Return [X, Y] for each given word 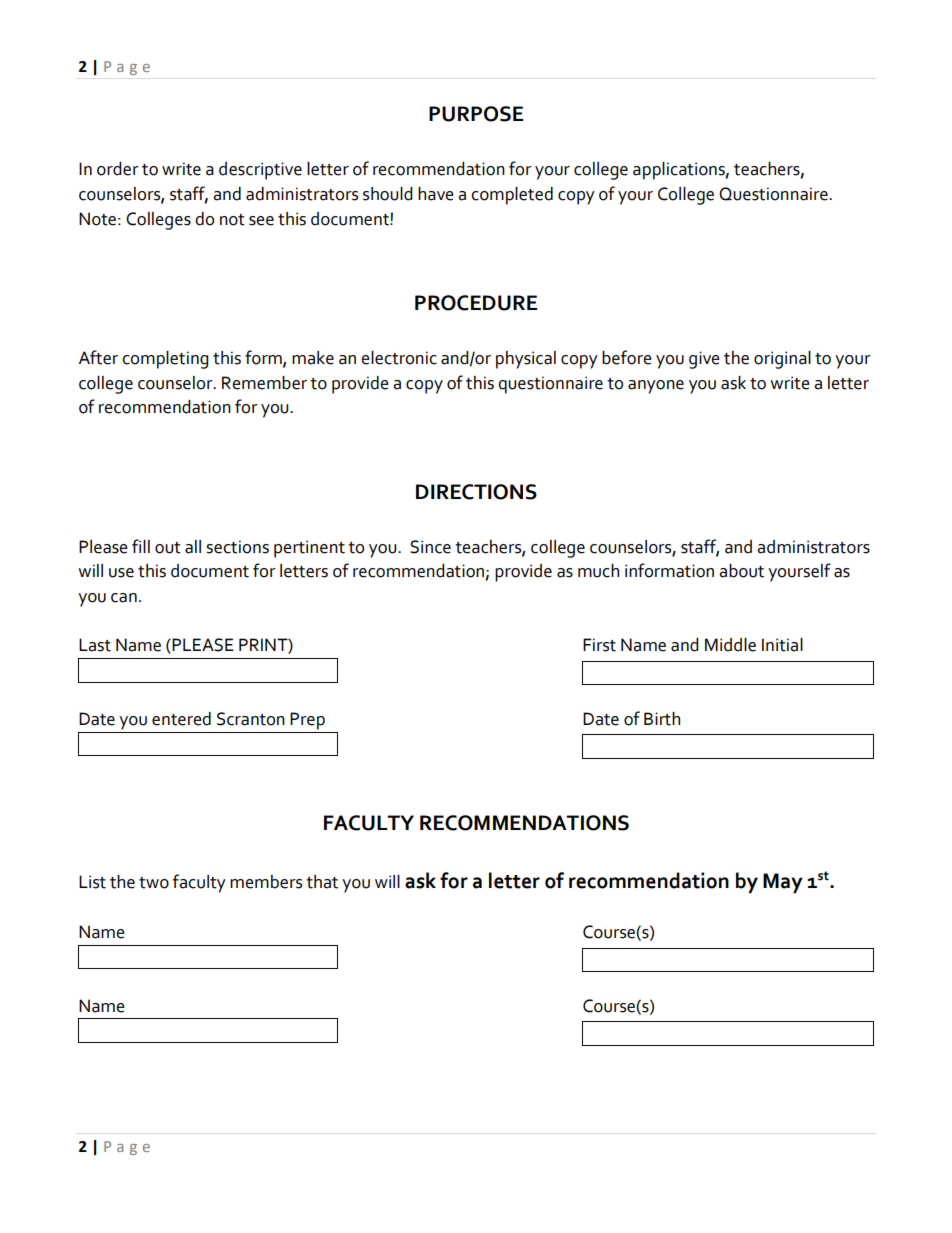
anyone [656, 387]
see [261, 221]
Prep [307, 721]
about [741, 571]
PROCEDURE [476, 303]
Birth [662, 719]
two [154, 883]
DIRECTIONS [476, 492]
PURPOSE [476, 114]
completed [512, 196]
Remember [264, 383]
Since [430, 547]
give [704, 360]
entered [181, 719]
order [118, 169]
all [193, 547]
